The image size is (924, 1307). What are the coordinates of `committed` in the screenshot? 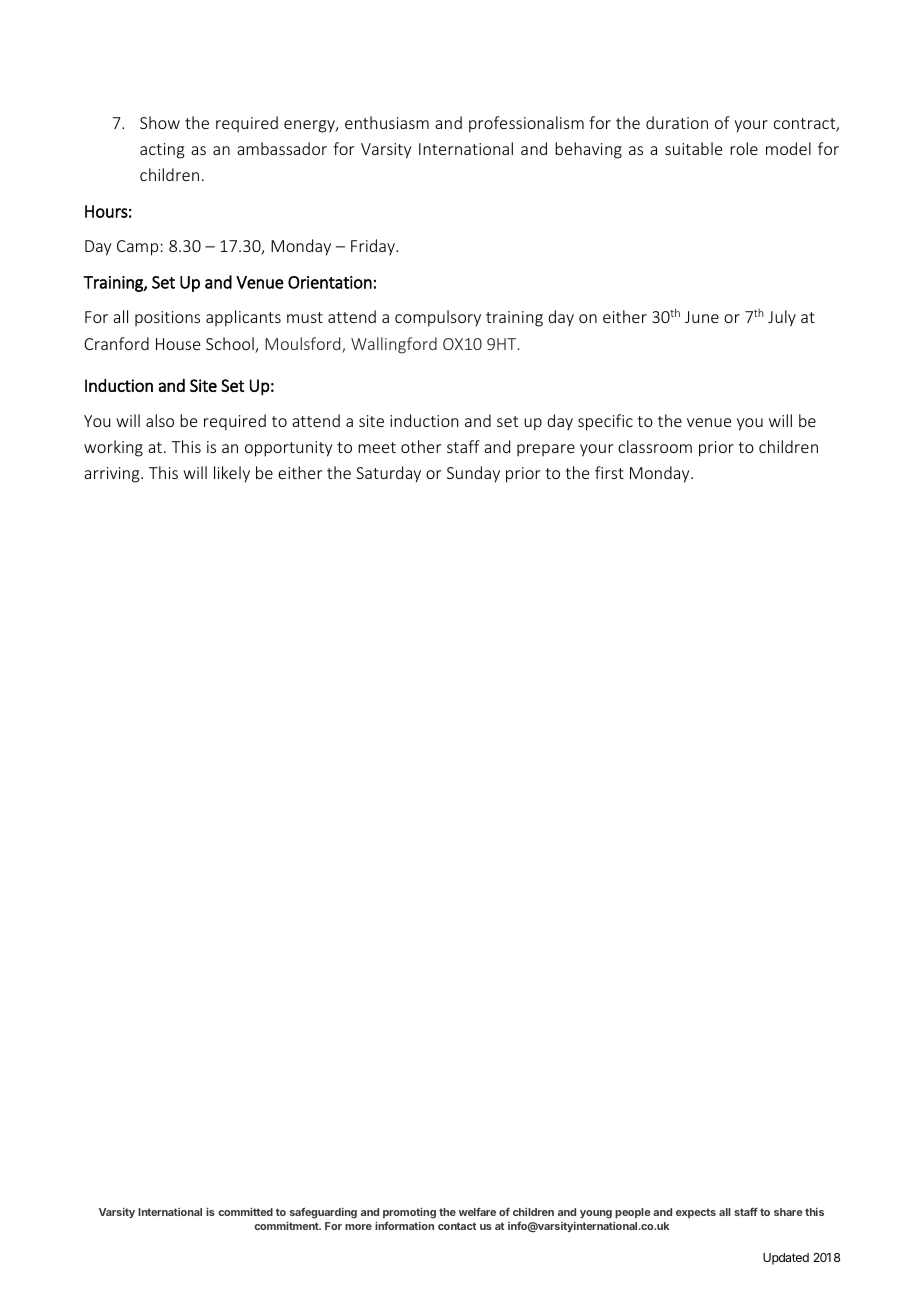 It's located at (245, 1211).
